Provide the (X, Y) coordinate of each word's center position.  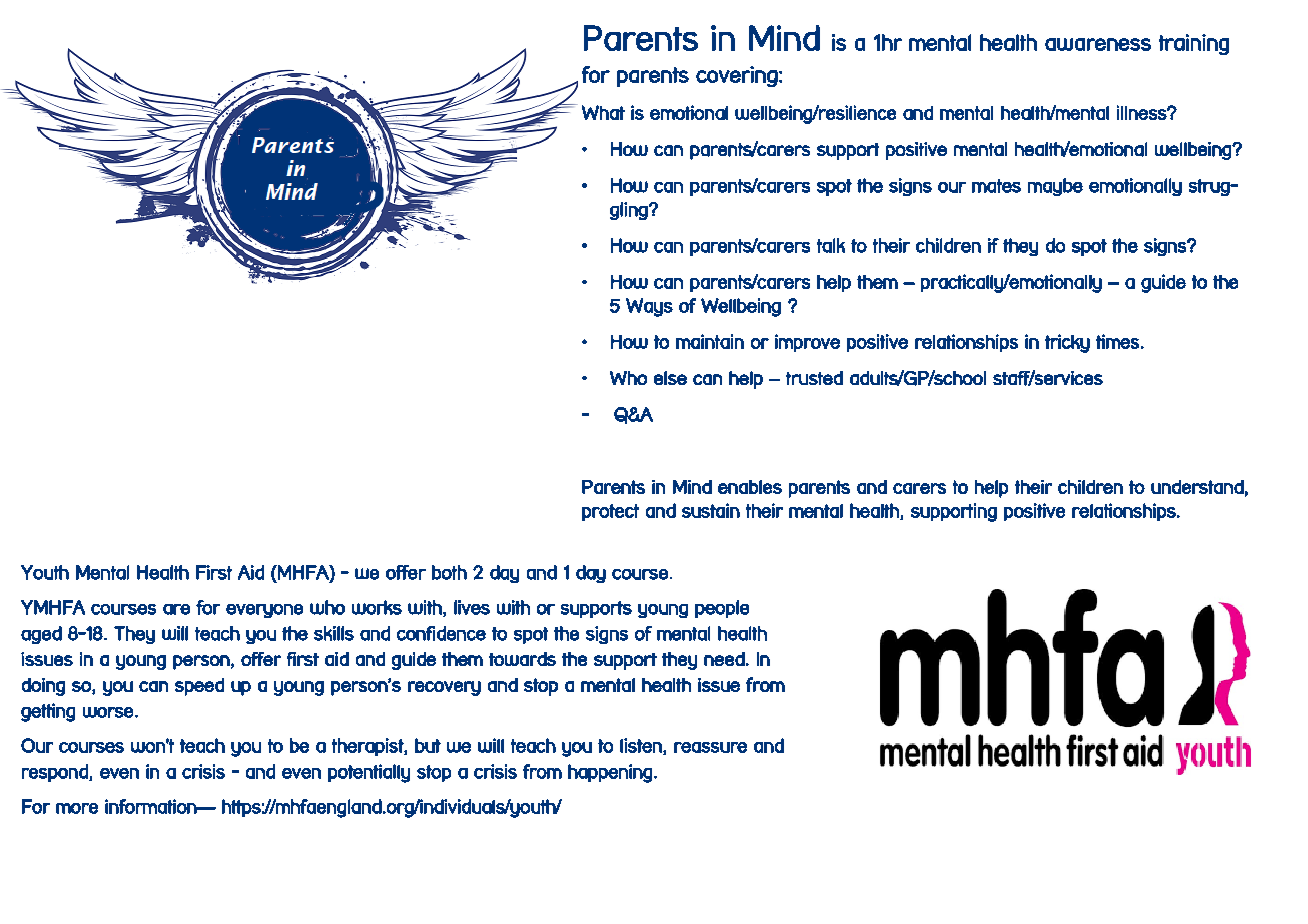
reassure (710, 747)
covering (737, 76)
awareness (1098, 44)
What (603, 112)
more (77, 808)
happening (610, 773)
